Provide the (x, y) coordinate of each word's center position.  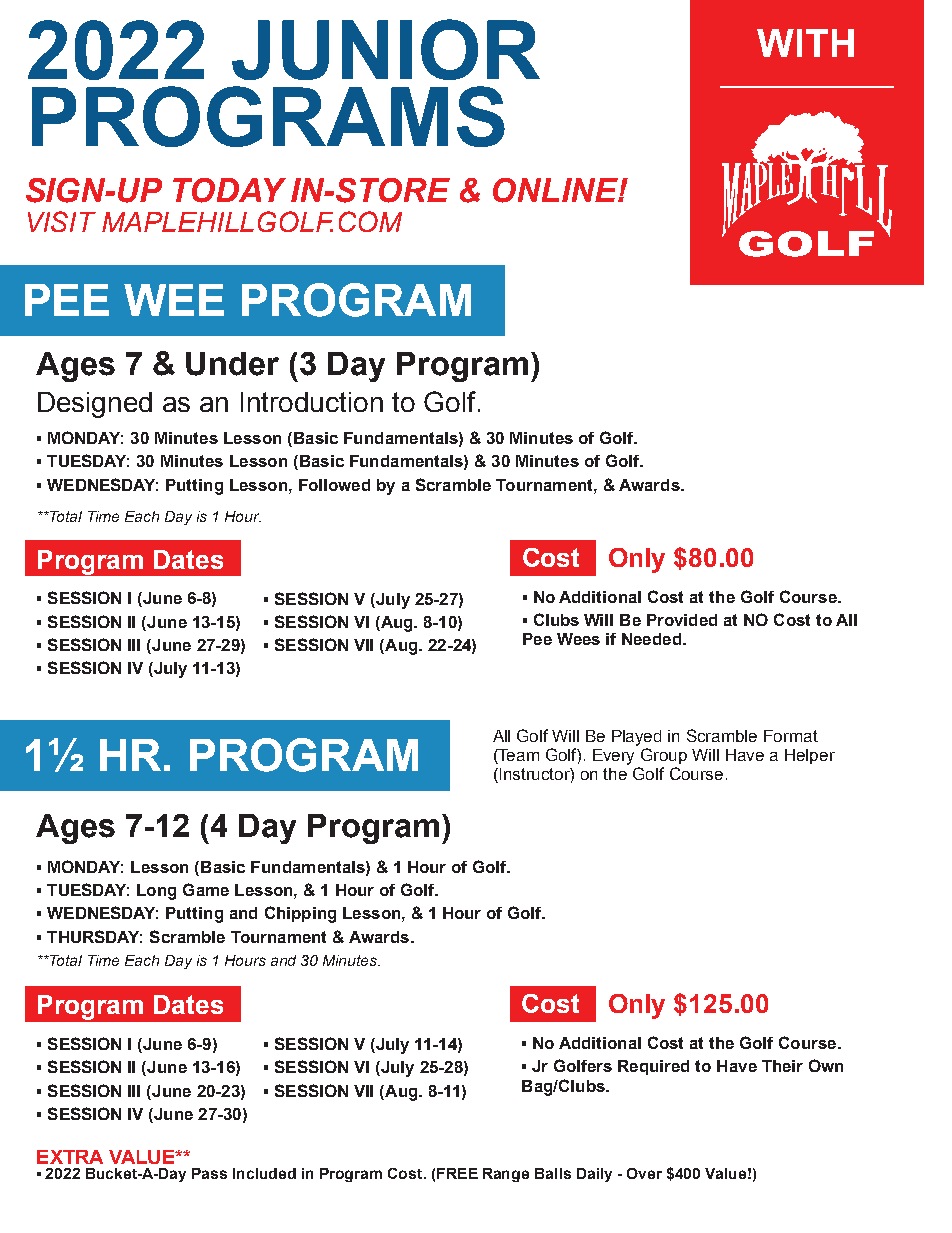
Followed (334, 485)
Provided (682, 620)
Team (518, 756)
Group (664, 756)
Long (156, 892)
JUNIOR (386, 49)
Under (232, 364)
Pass (209, 1173)
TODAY (229, 190)
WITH (805, 43)
